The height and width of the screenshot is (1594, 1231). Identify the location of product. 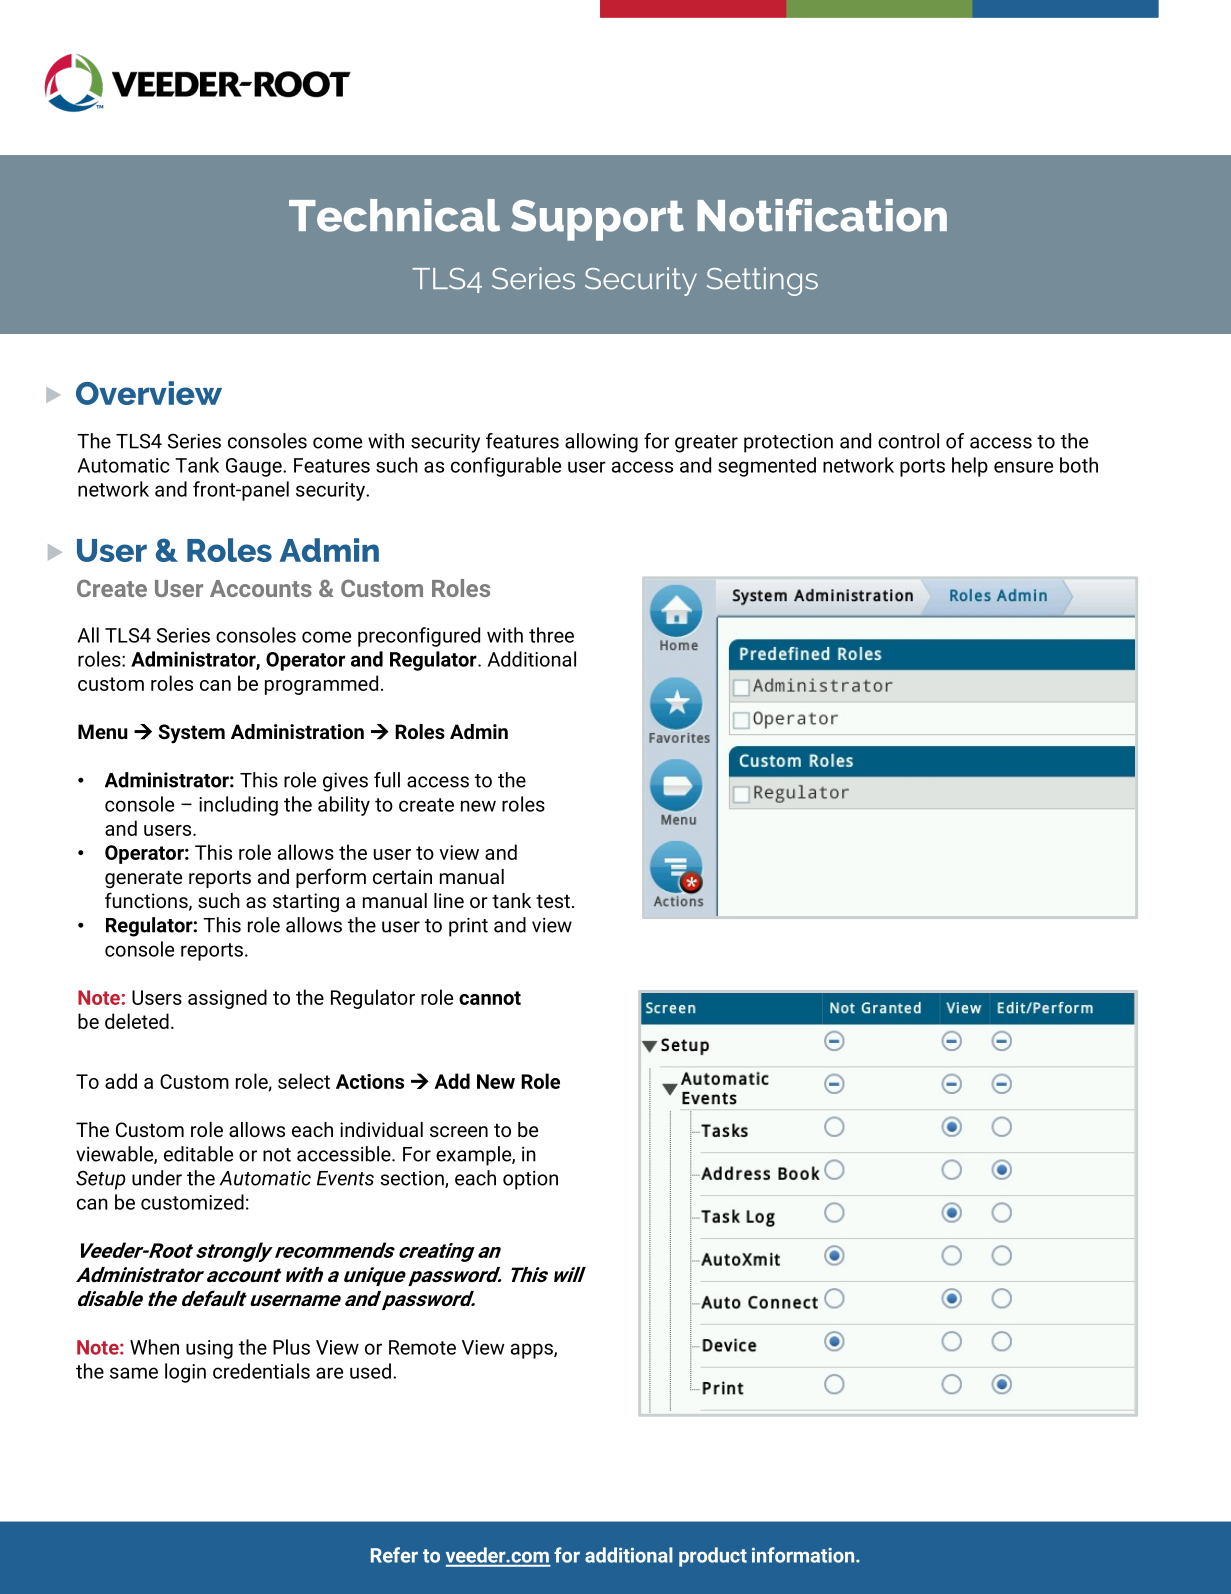
(713, 1557).
